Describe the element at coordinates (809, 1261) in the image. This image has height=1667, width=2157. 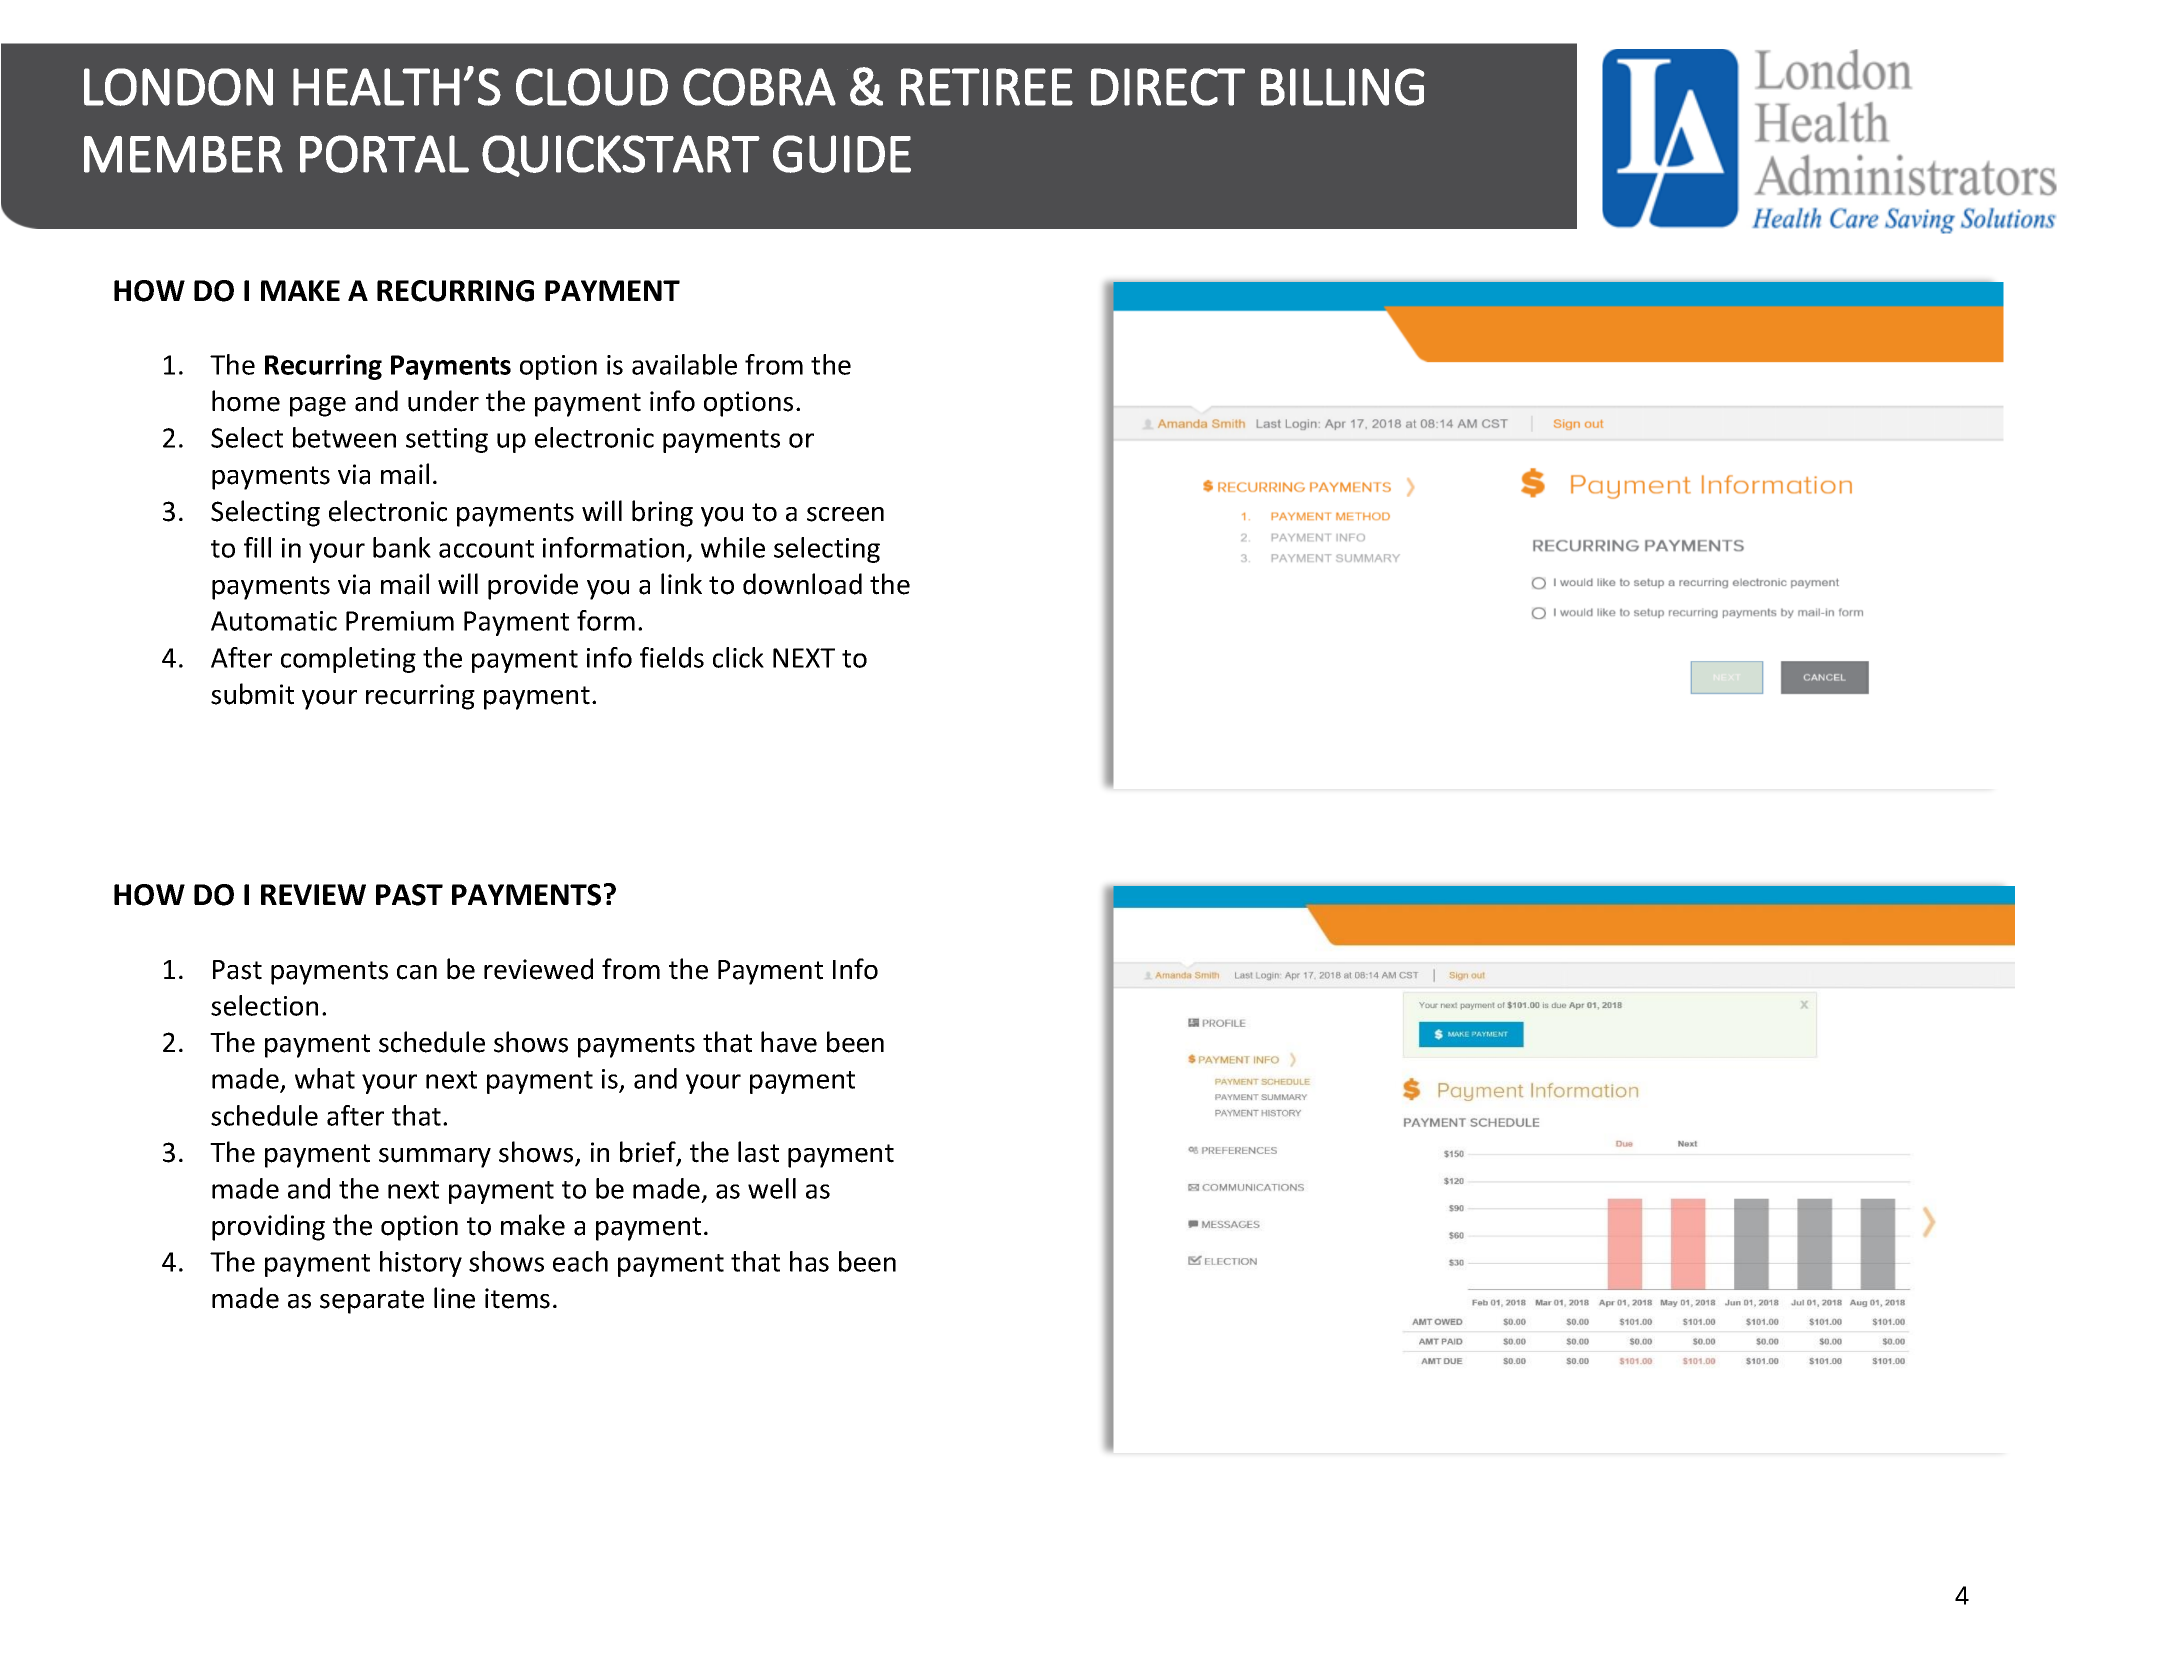
I see `has` at that location.
